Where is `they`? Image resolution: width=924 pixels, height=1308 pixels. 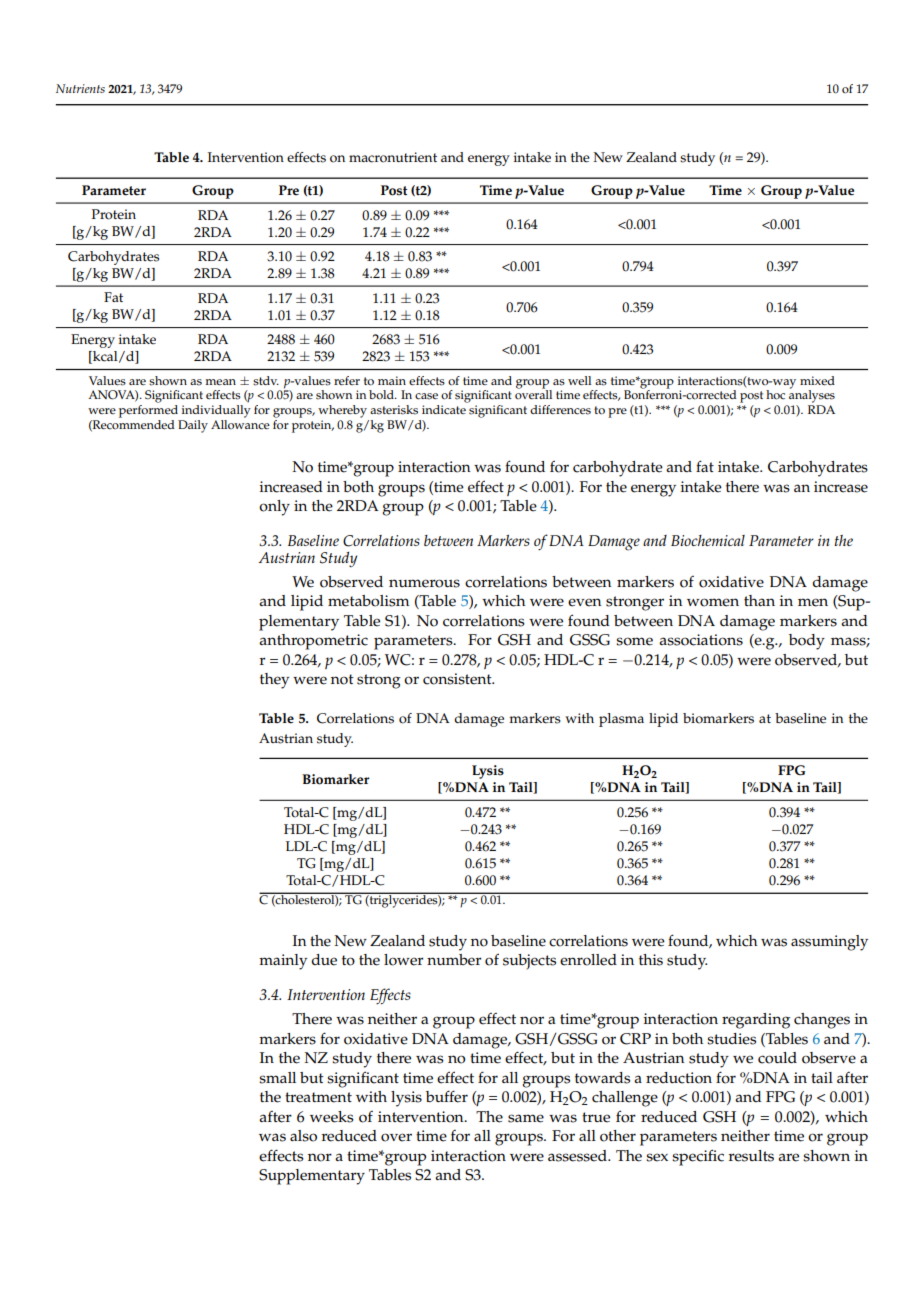 they is located at coordinates (274, 681).
